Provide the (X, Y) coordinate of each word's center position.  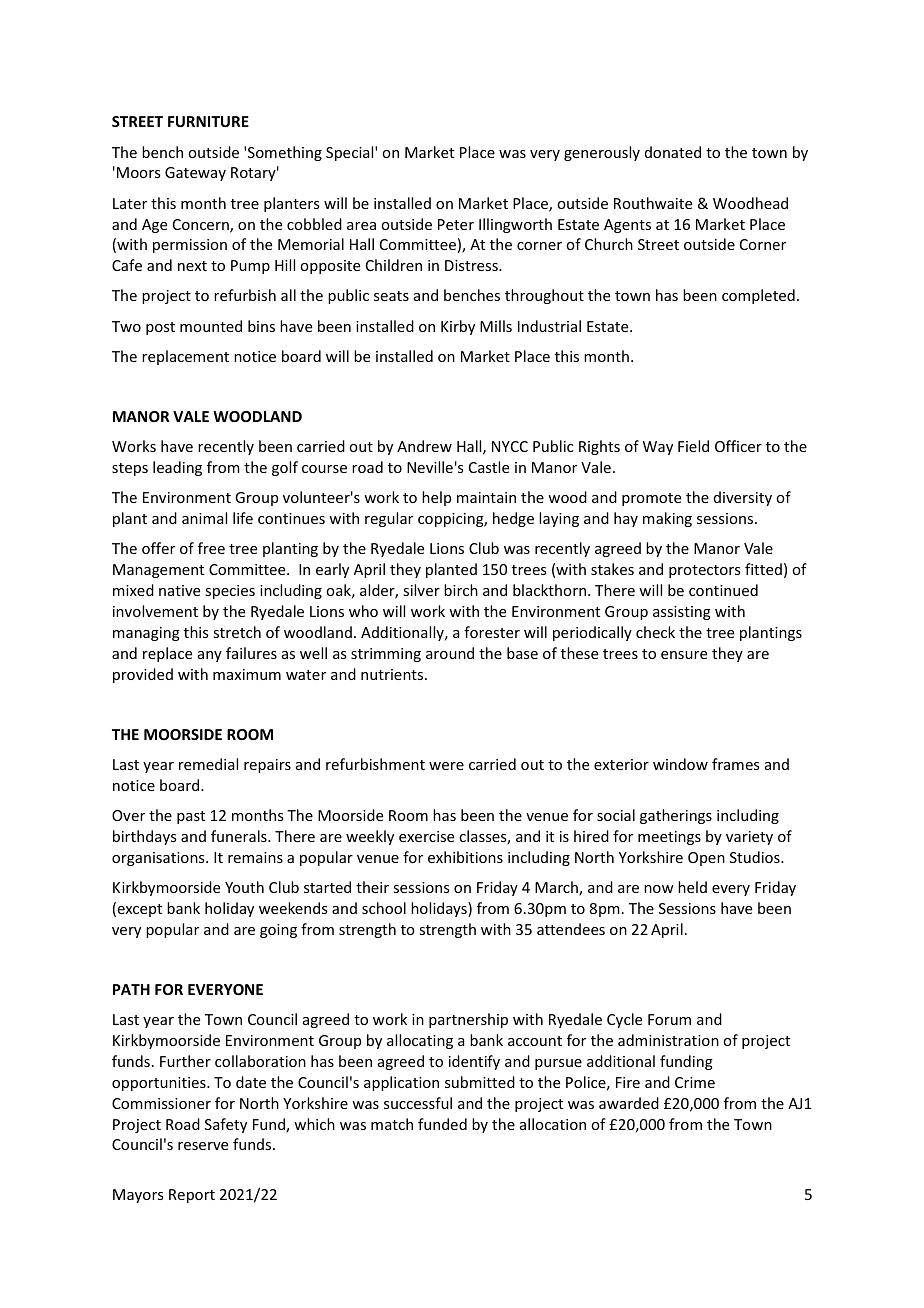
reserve (203, 1146)
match (392, 1124)
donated (673, 152)
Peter (456, 224)
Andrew (424, 446)
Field (693, 446)
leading (177, 468)
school (384, 908)
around (450, 653)
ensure (684, 655)
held (692, 887)
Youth (244, 887)
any (210, 656)
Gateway (195, 174)
